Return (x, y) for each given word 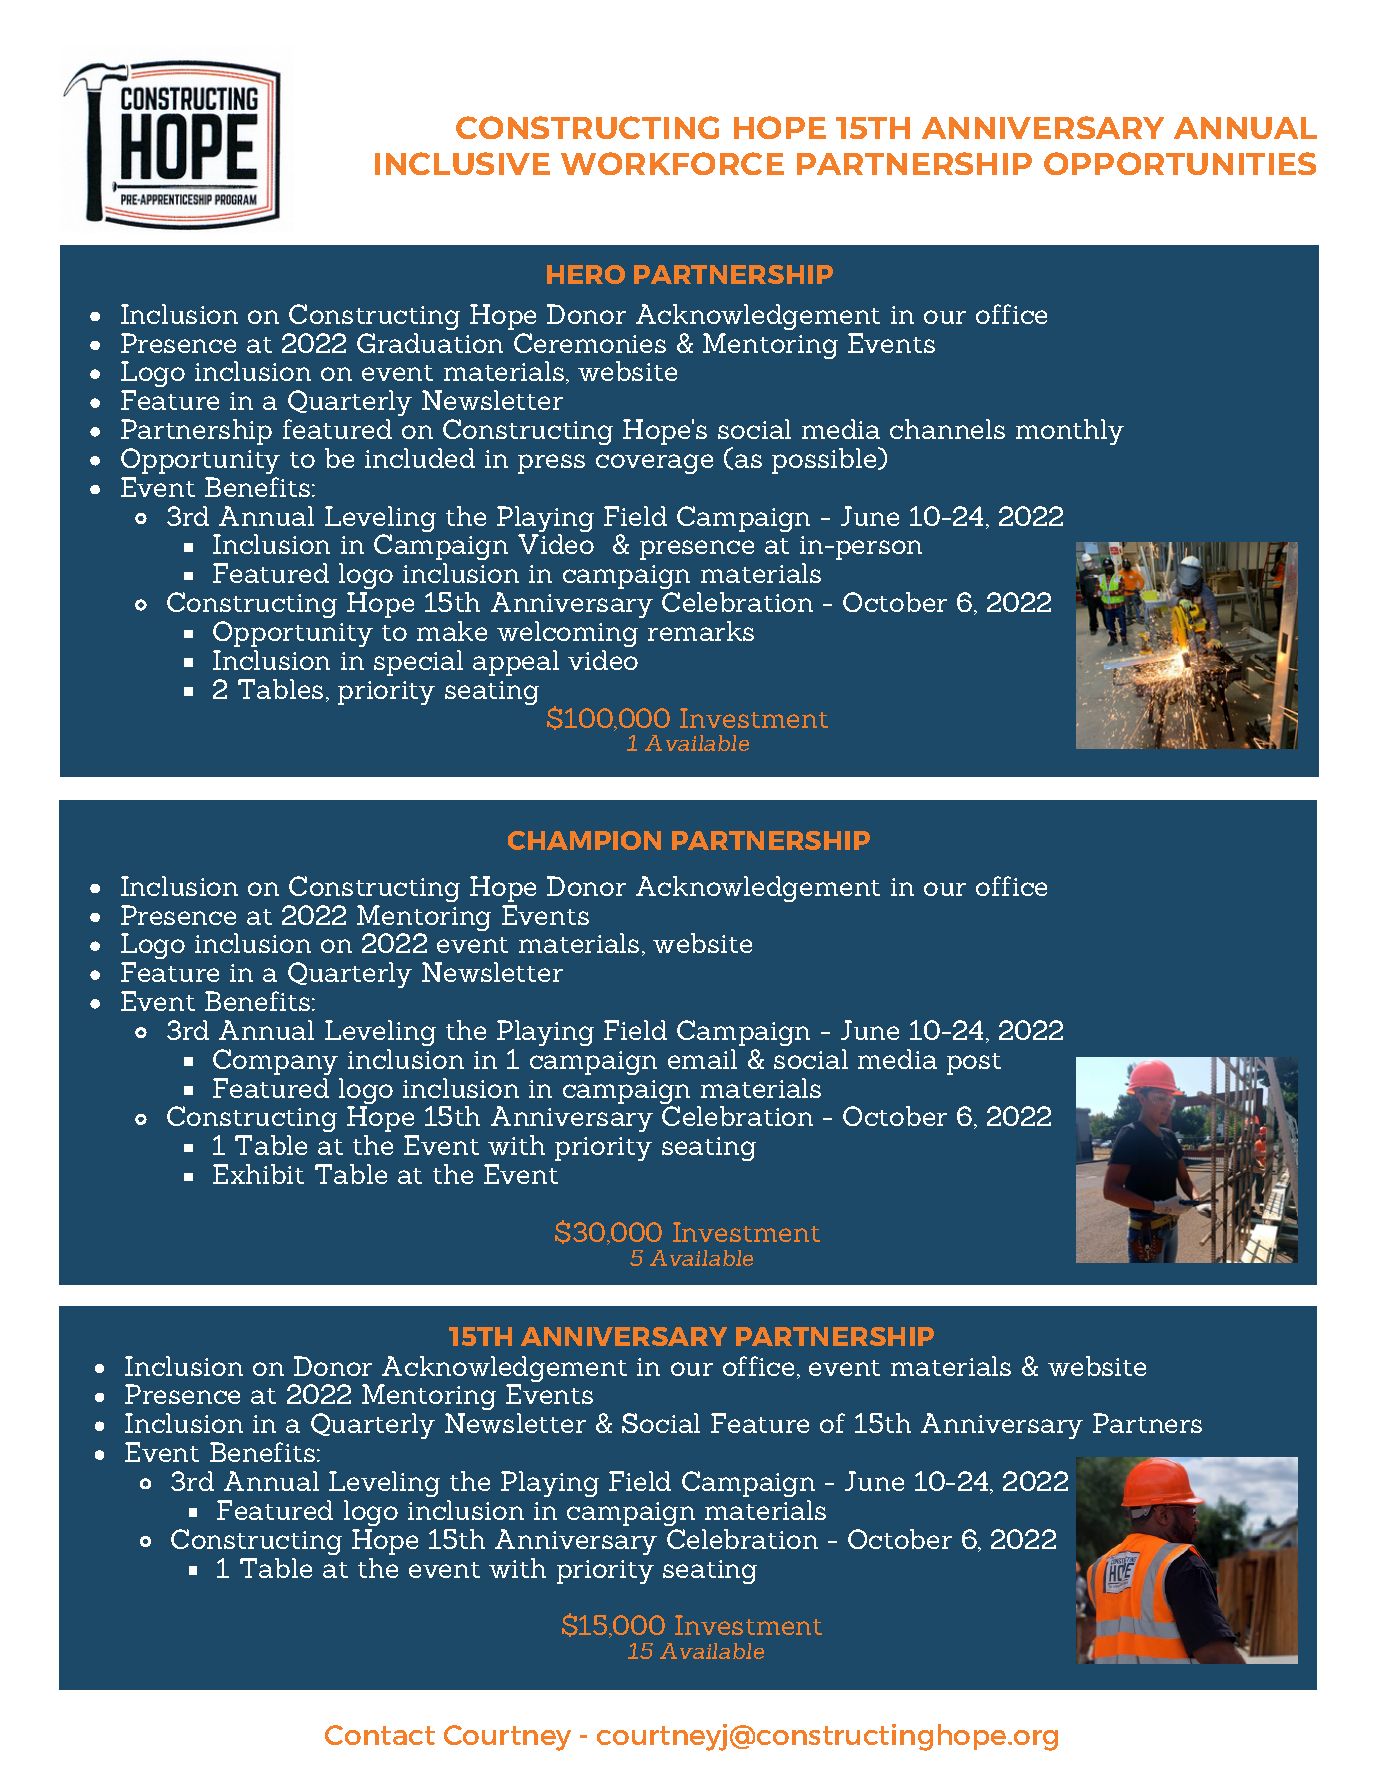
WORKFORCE (672, 163)
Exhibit (258, 1174)
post (974, 1064)
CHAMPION (584, 840)
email (702, 1059)
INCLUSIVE (462, 163)
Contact (380, 1735)
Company (275, 1062)
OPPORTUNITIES (1180, 163)
